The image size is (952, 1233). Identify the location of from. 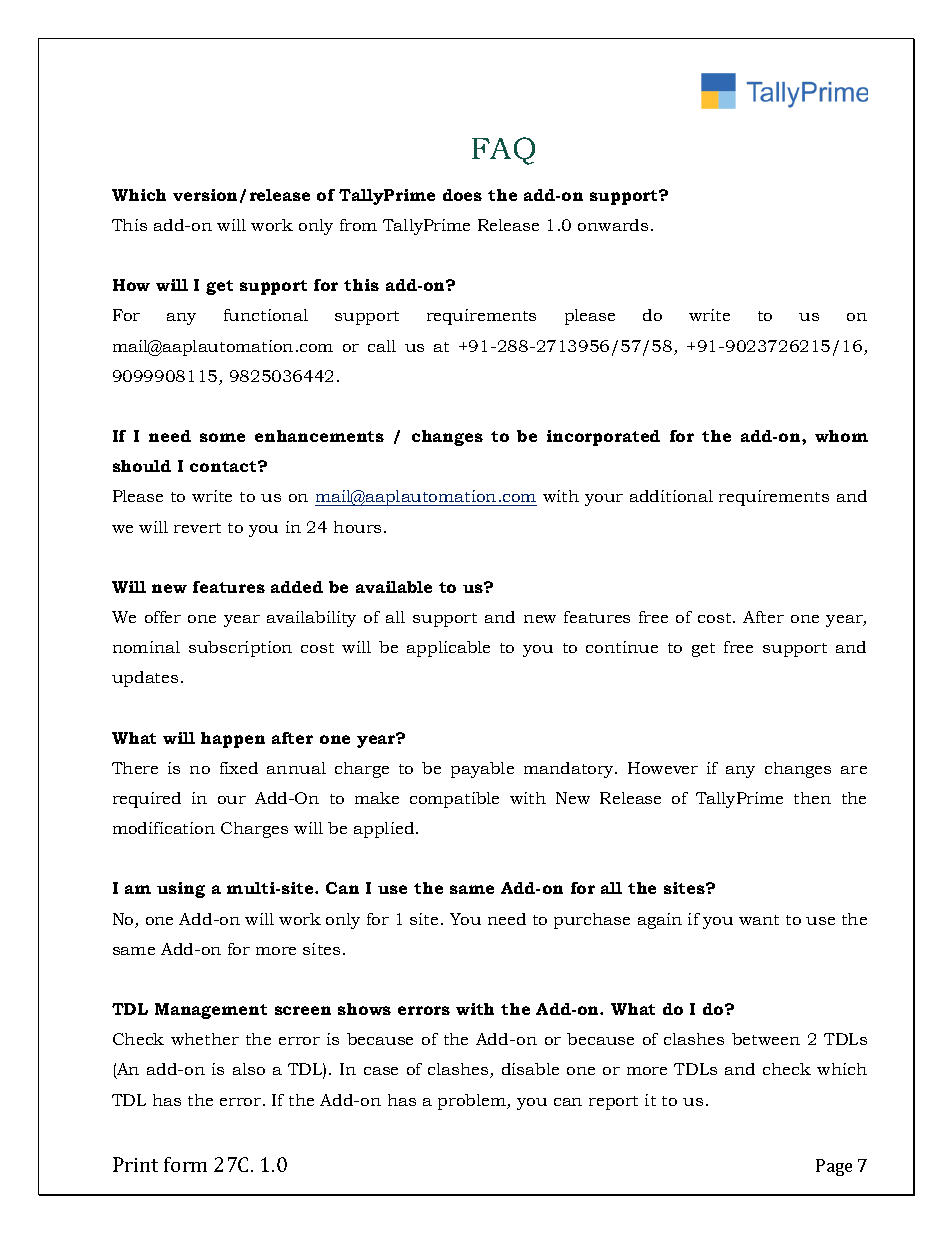
(358, 225).
